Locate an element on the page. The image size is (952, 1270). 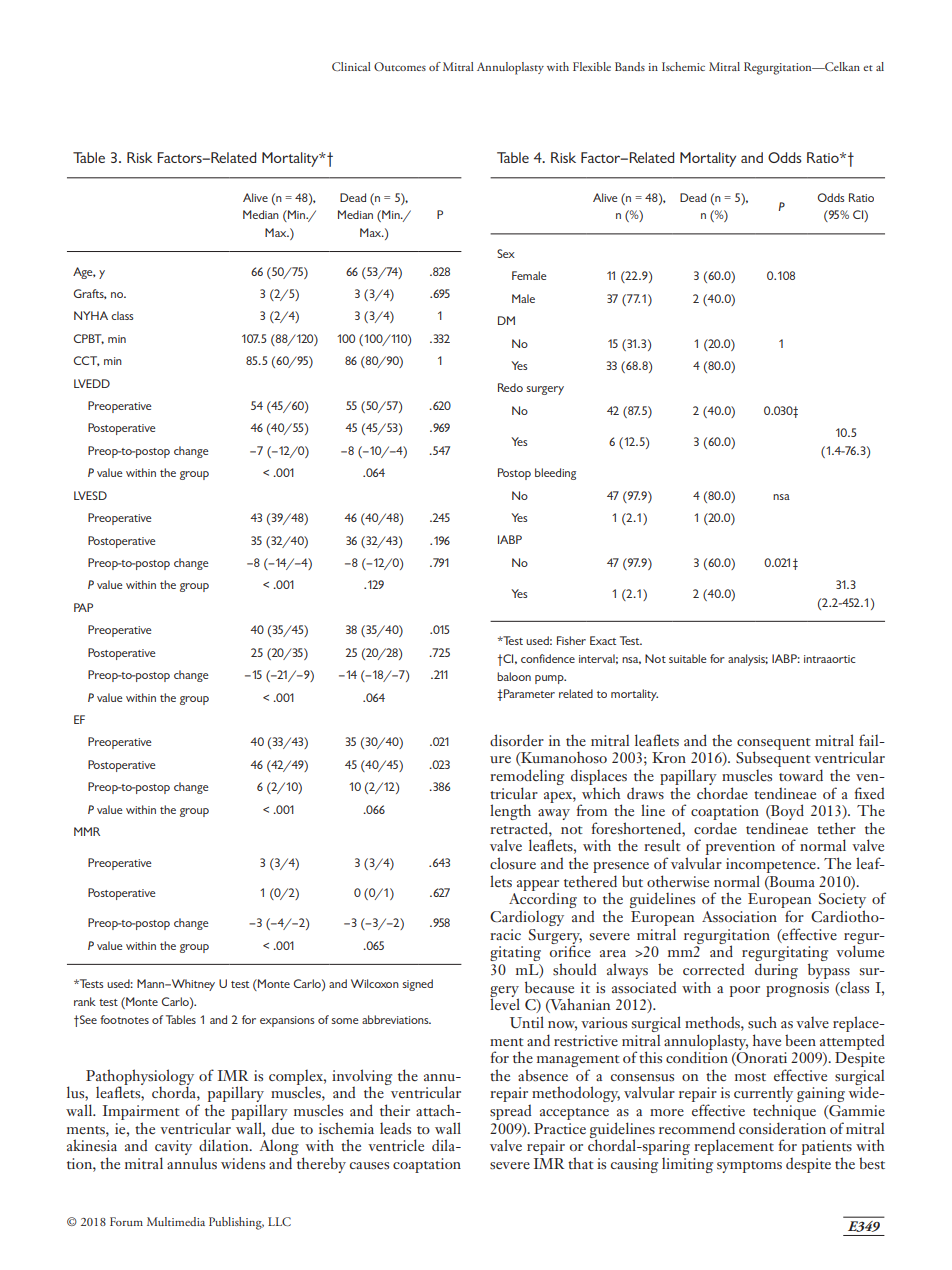
ventricle is located at coordinates (396, 1145).
